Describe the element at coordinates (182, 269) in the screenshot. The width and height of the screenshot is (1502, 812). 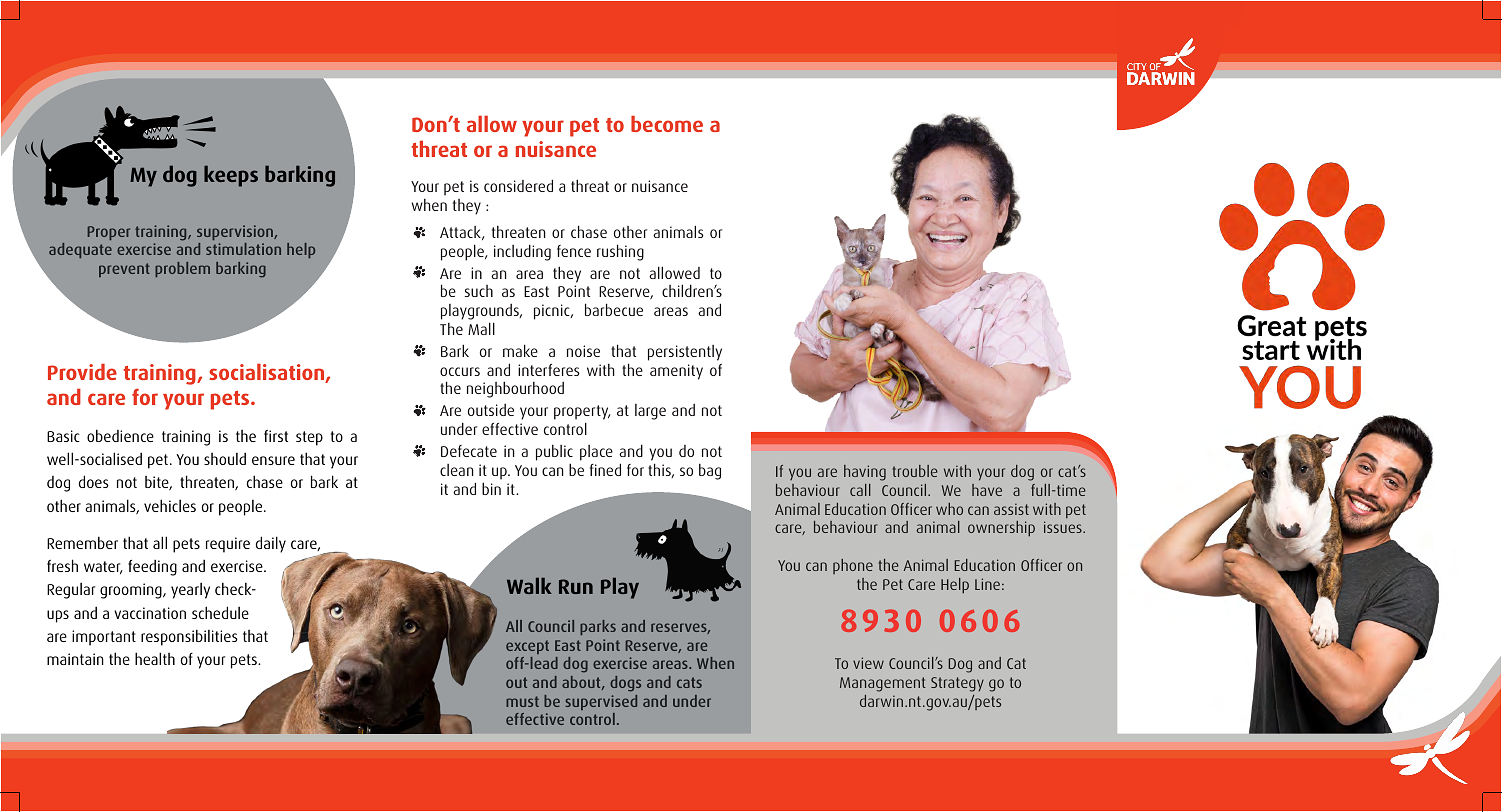
I see `problem` at that location.
